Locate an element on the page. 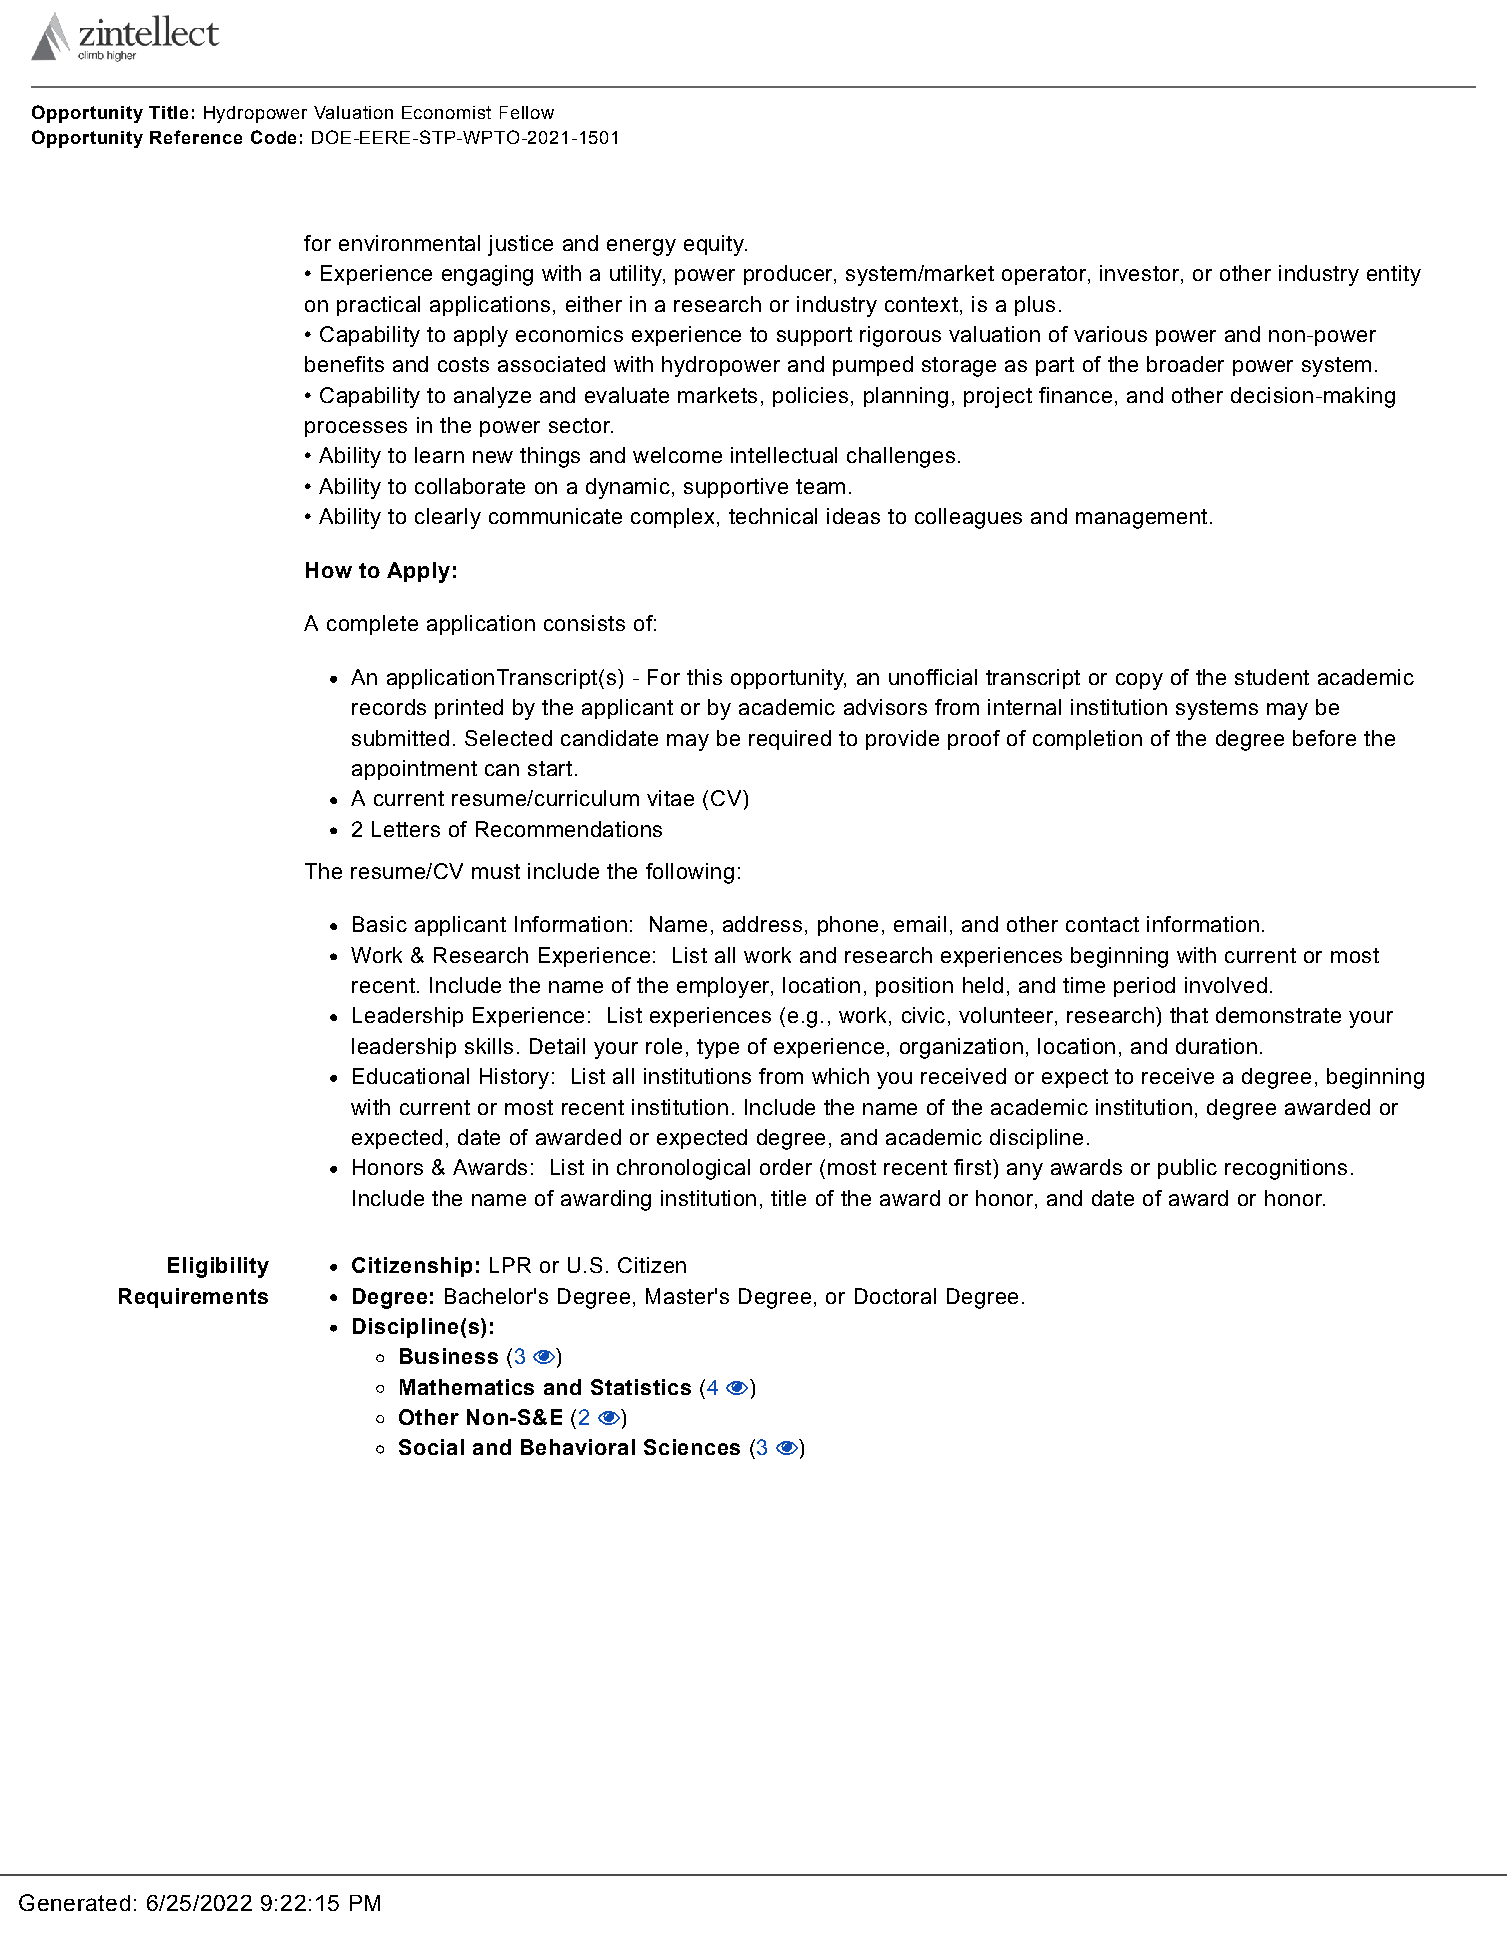 The width and height of the image is (1507, 1951). investor is located at coordinates (1141, 274).
